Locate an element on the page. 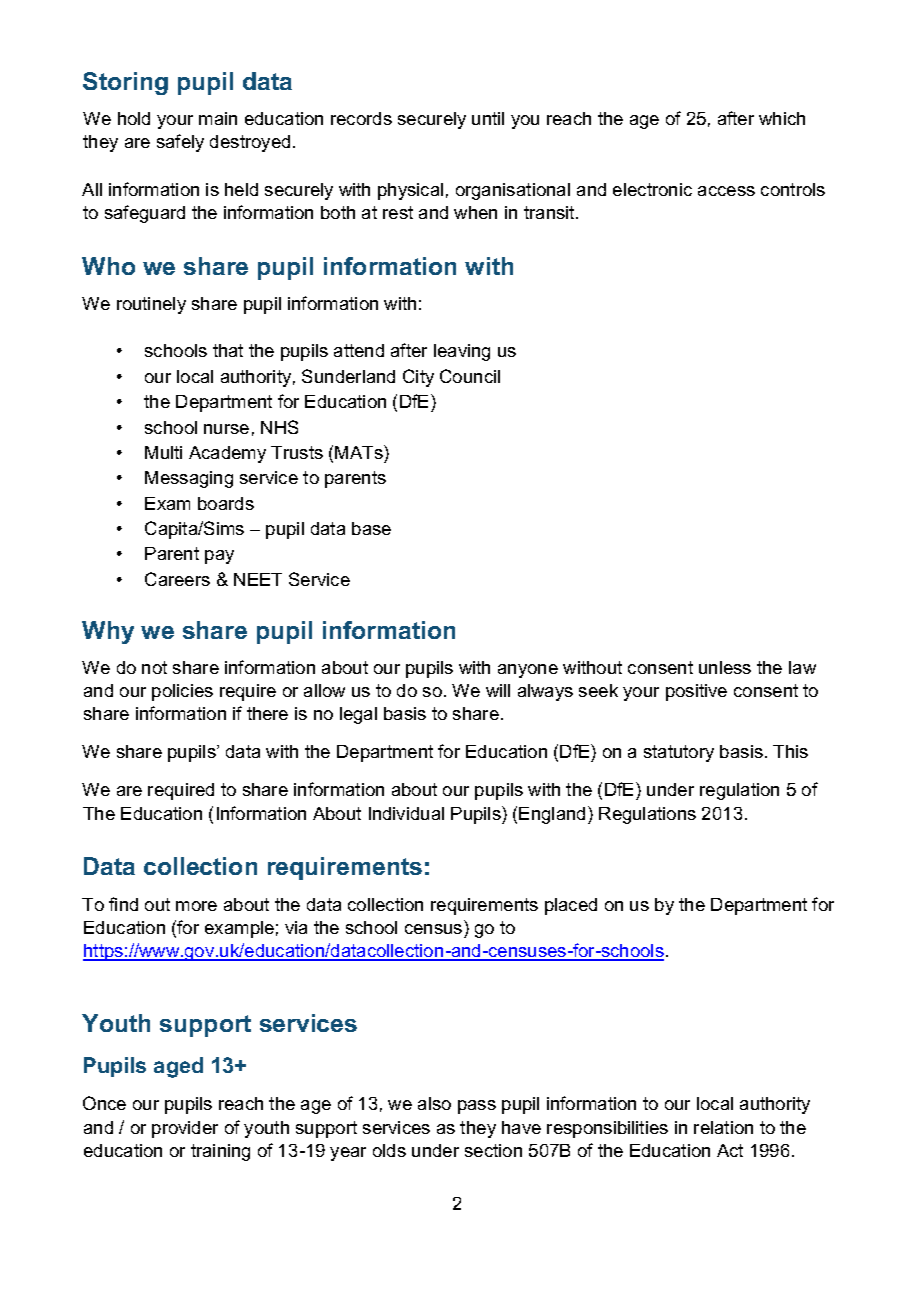  unless is located at coordinates (725, 667).
